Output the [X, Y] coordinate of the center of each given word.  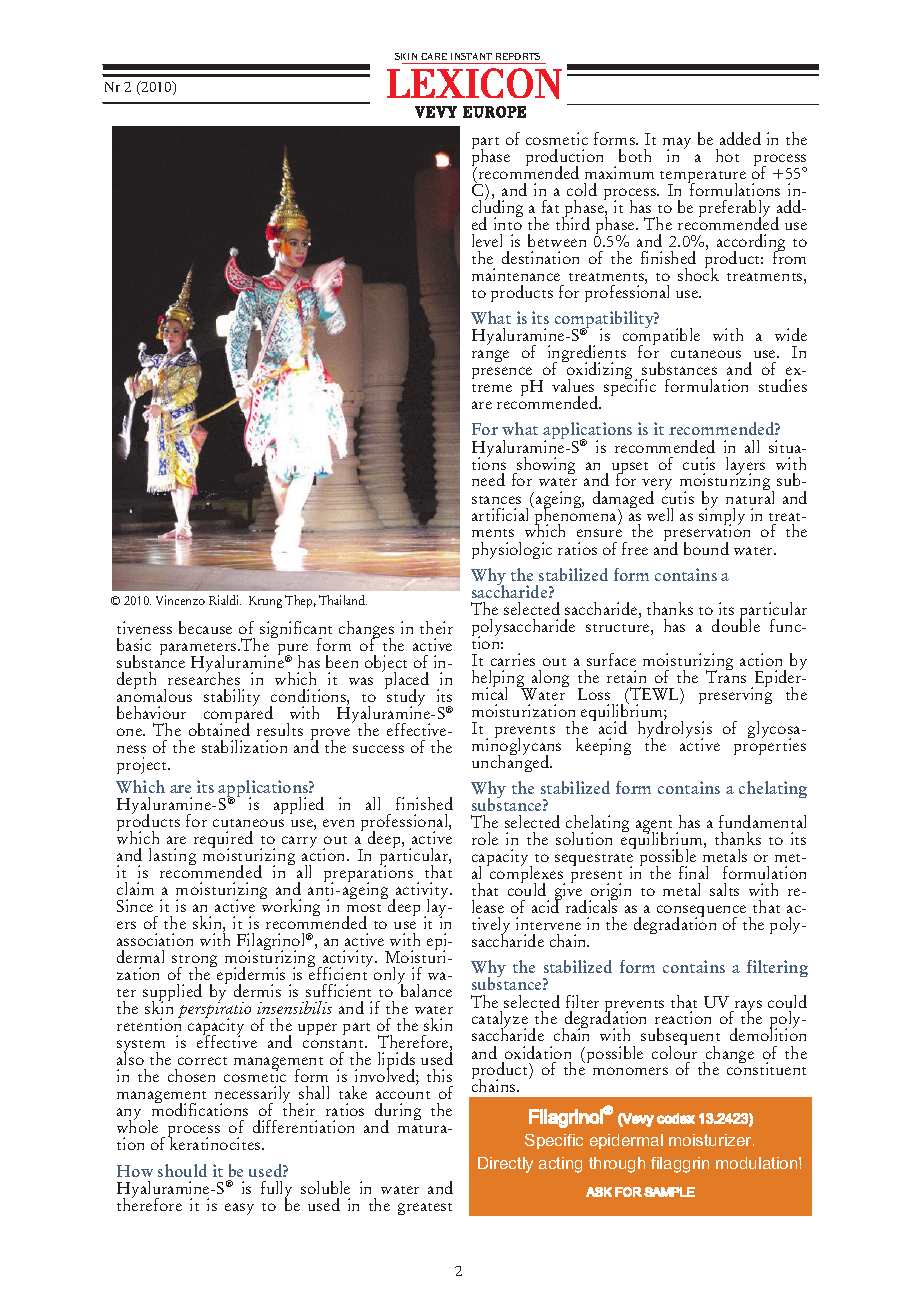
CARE [434, 56]
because [205, 627]
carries [513, 659]
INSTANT [471, 56]
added [740, 138]
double [736, 624]
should [182, 1170]
